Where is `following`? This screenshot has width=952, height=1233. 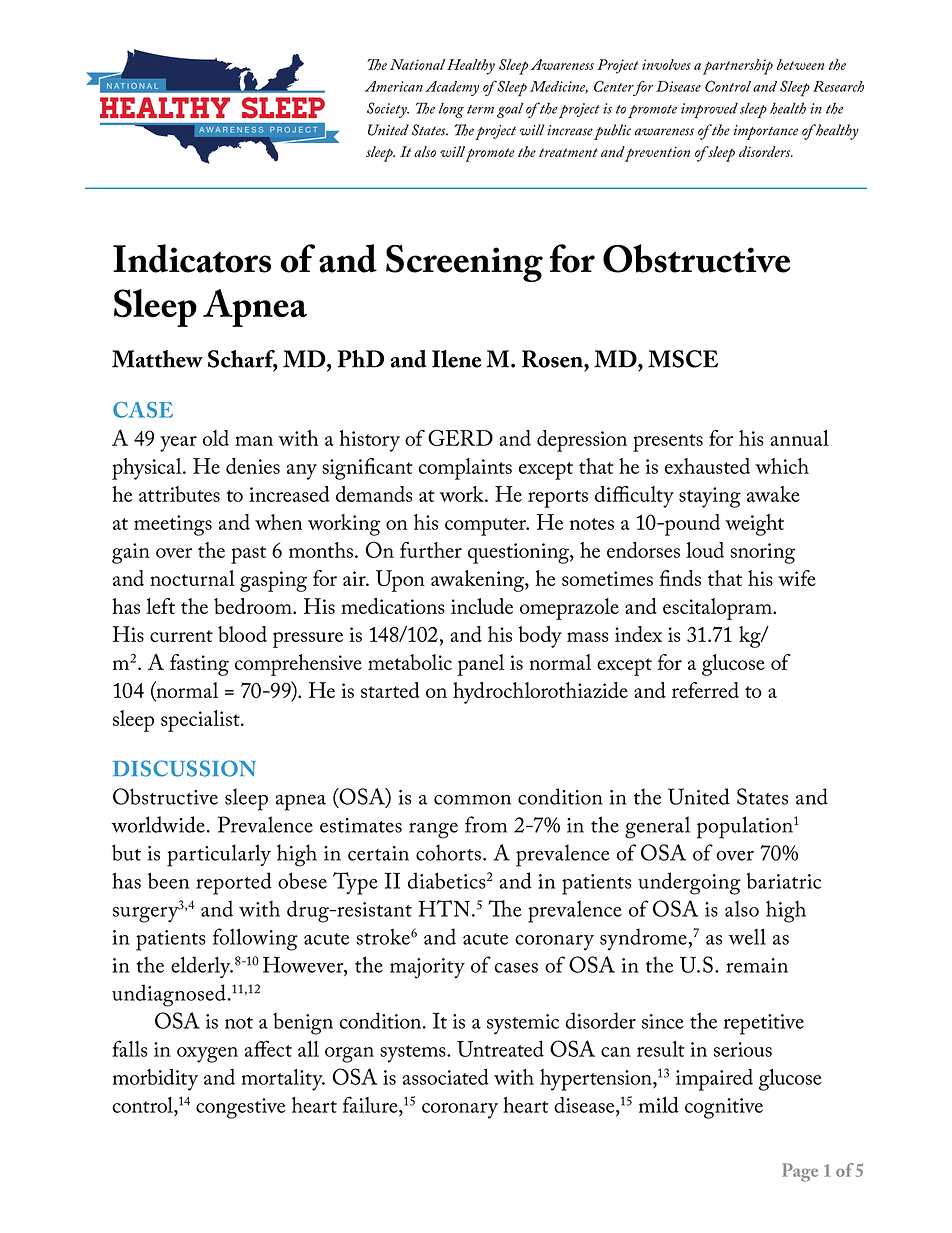 following is located at coordinates (255, 939).
